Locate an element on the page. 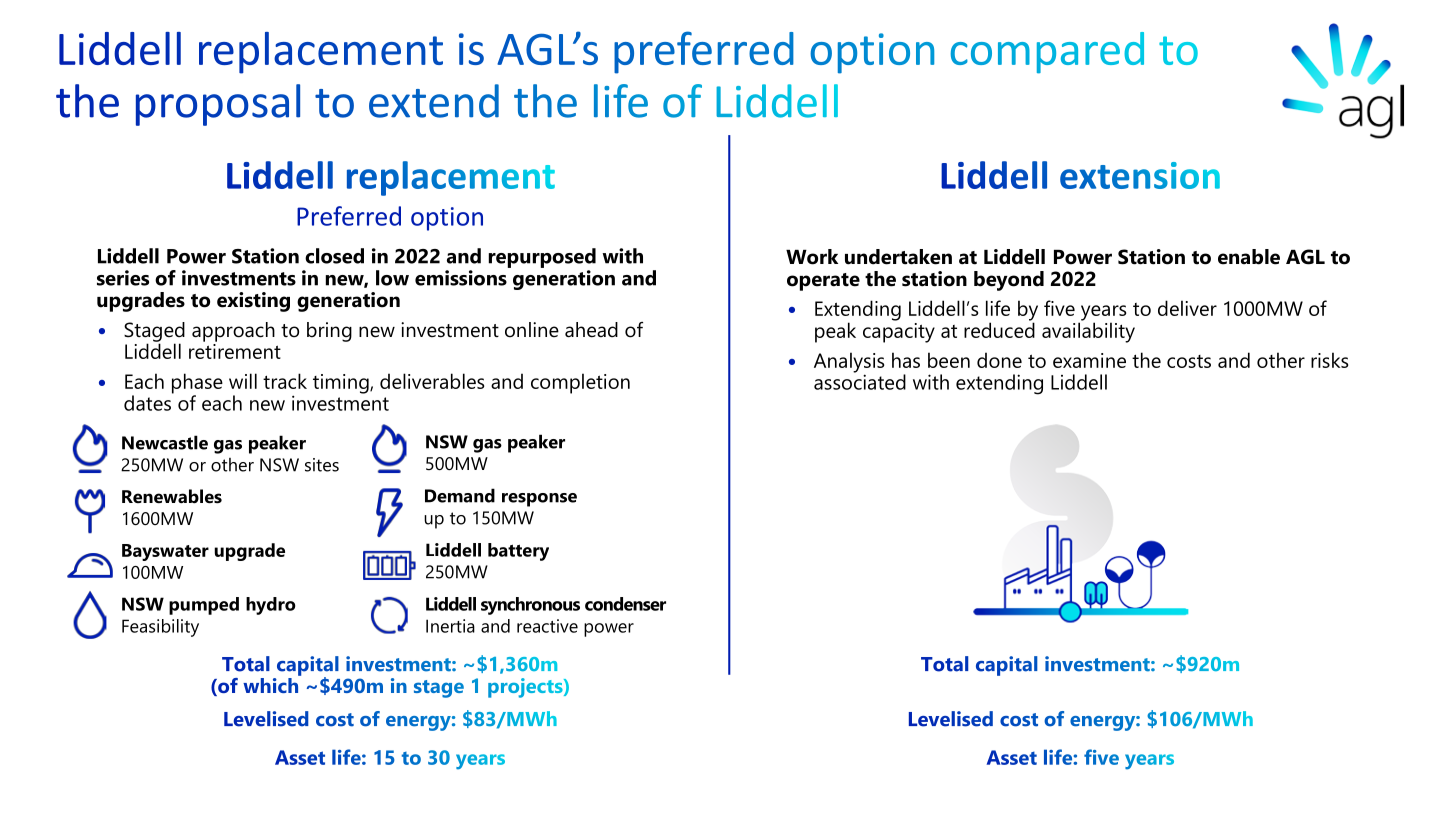  hydro is located at coordinates (271, 606).
